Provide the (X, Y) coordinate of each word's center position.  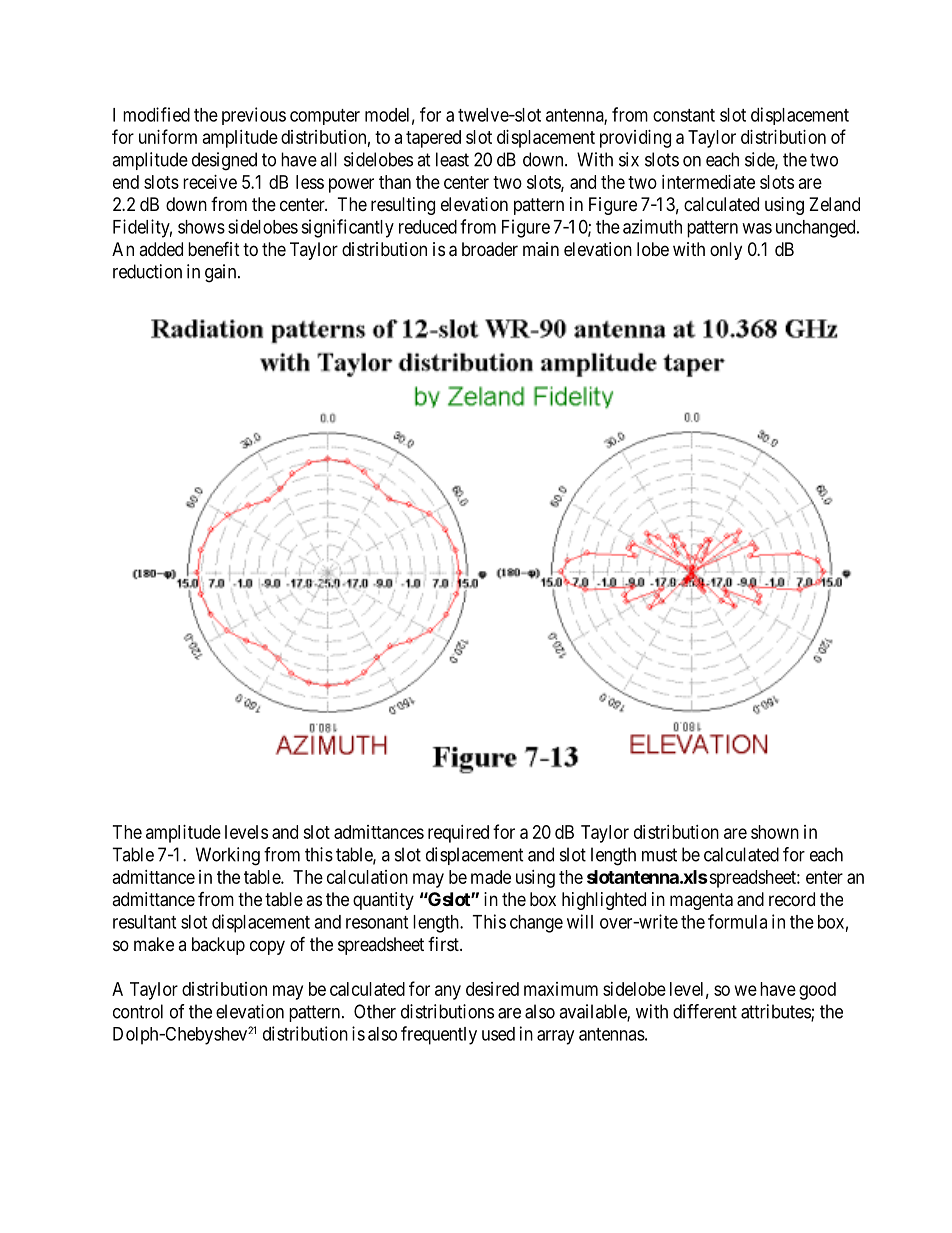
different (705, 1011)
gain (222, 273)
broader (490, 249)
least (452, 159)
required (458, 834)
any (448, 992)
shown (775, 832)
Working (228, 856)
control (138, 1011)
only (726, 251)
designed (224, 161)
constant (684, 115)
